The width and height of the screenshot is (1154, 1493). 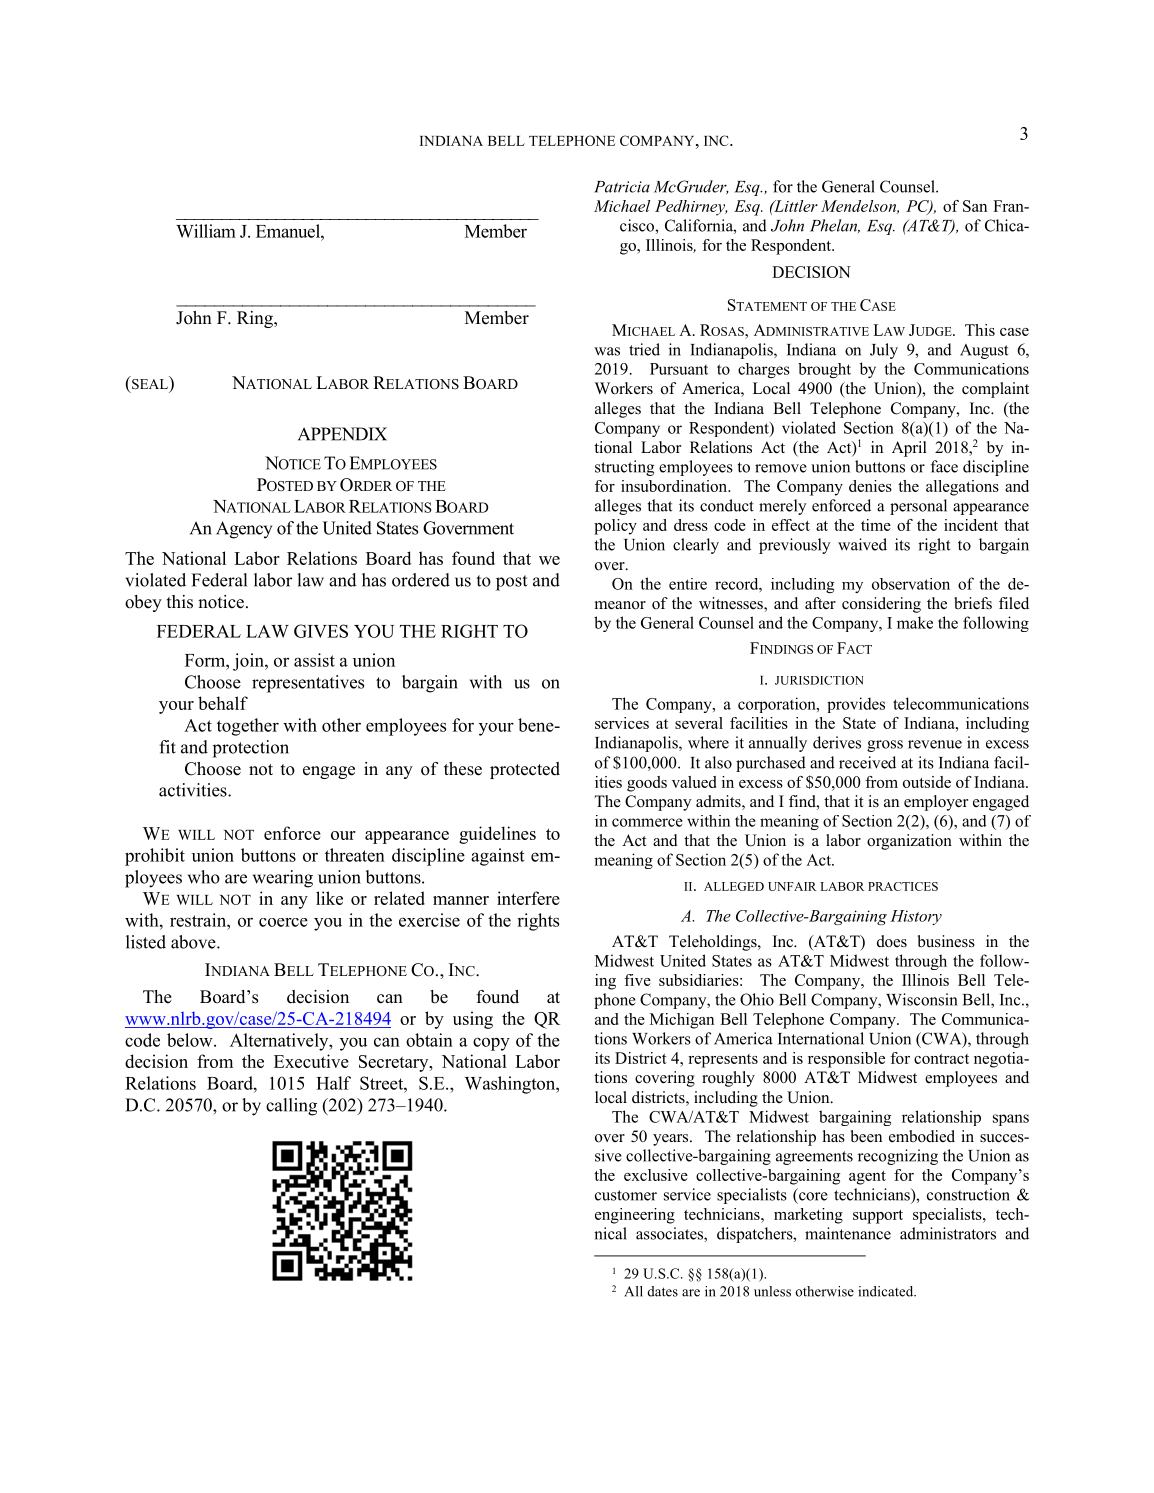 I want to click on dates, so click(x=662, y=1291).
